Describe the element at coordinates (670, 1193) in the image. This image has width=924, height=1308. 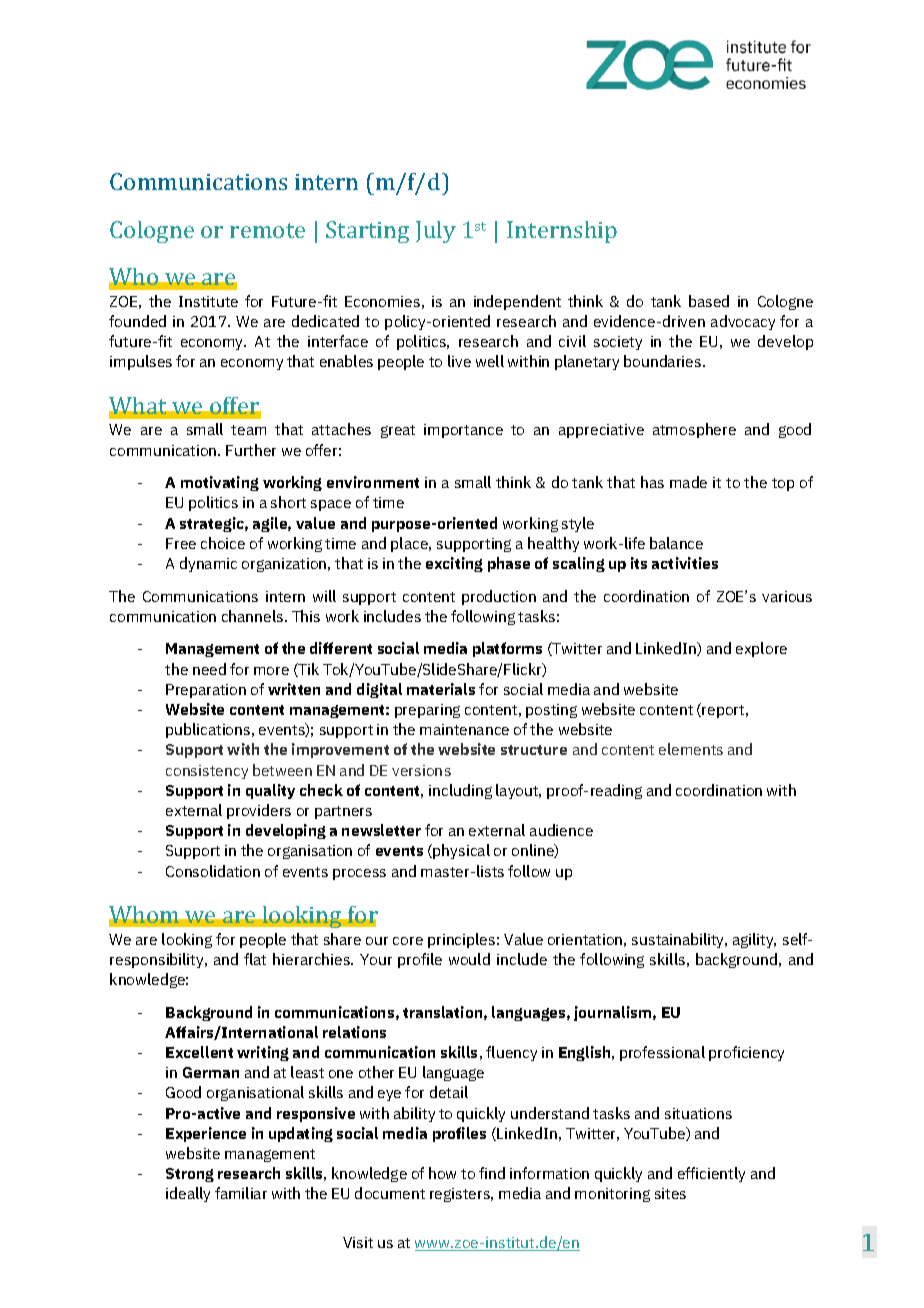
I see `sites` at that location.
